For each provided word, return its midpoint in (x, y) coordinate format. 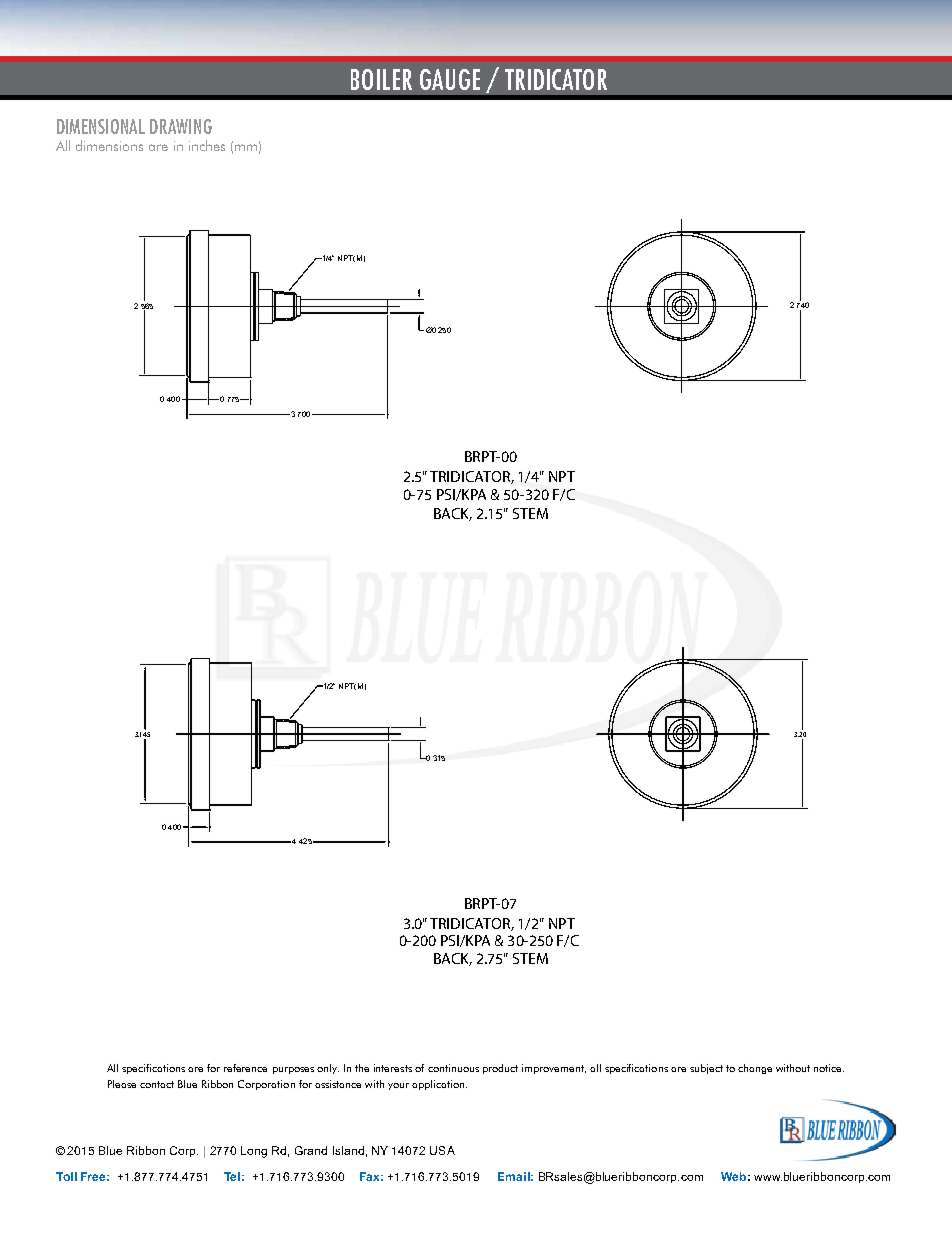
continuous (453, 1068)
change (755, 1069)
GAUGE (450, 79)
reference (245, 1068)
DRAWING (181, 126)
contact (157, 1084)
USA (442, 1150)
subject (706, 1069)
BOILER (381, 79)
